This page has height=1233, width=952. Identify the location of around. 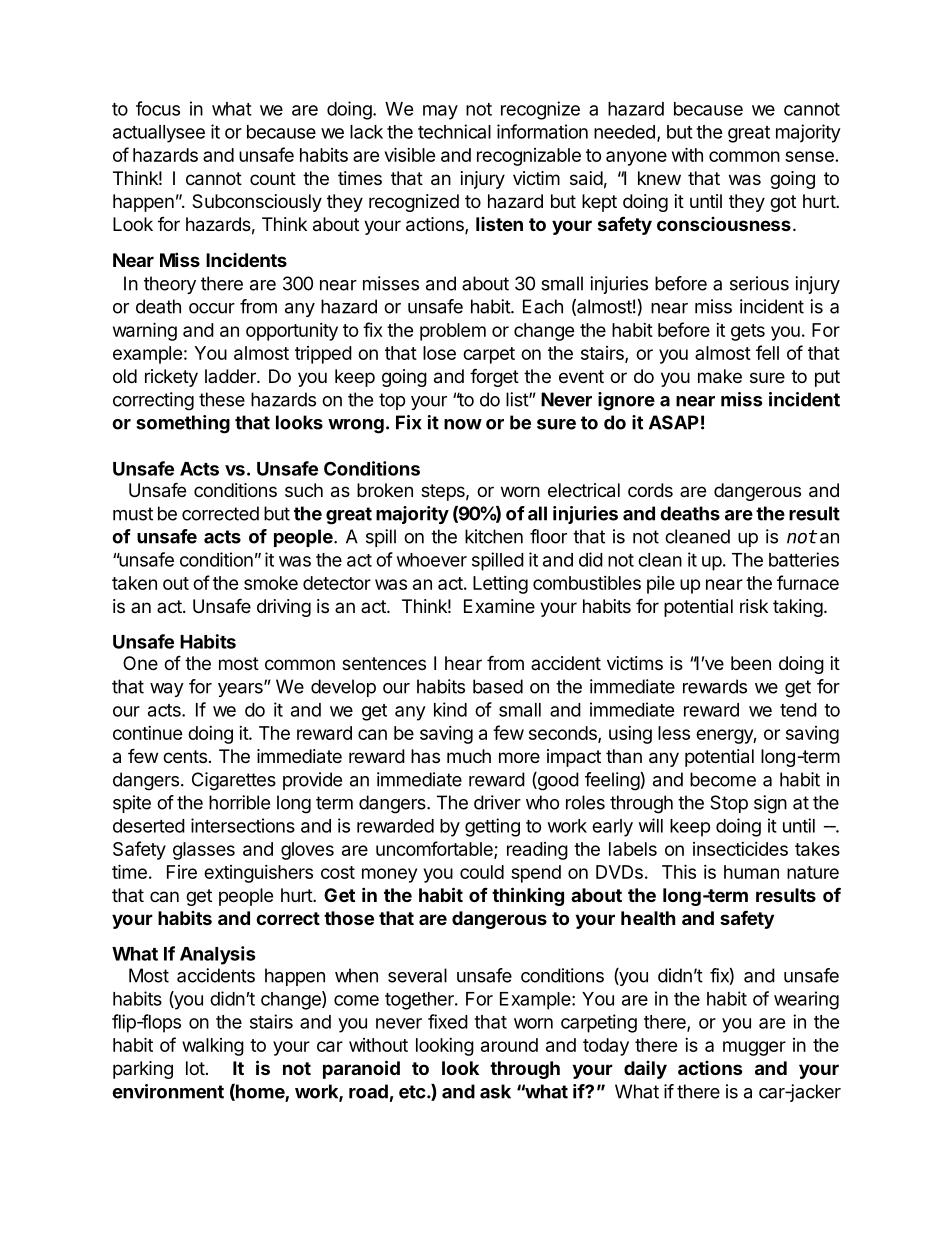
(509, 1045).
